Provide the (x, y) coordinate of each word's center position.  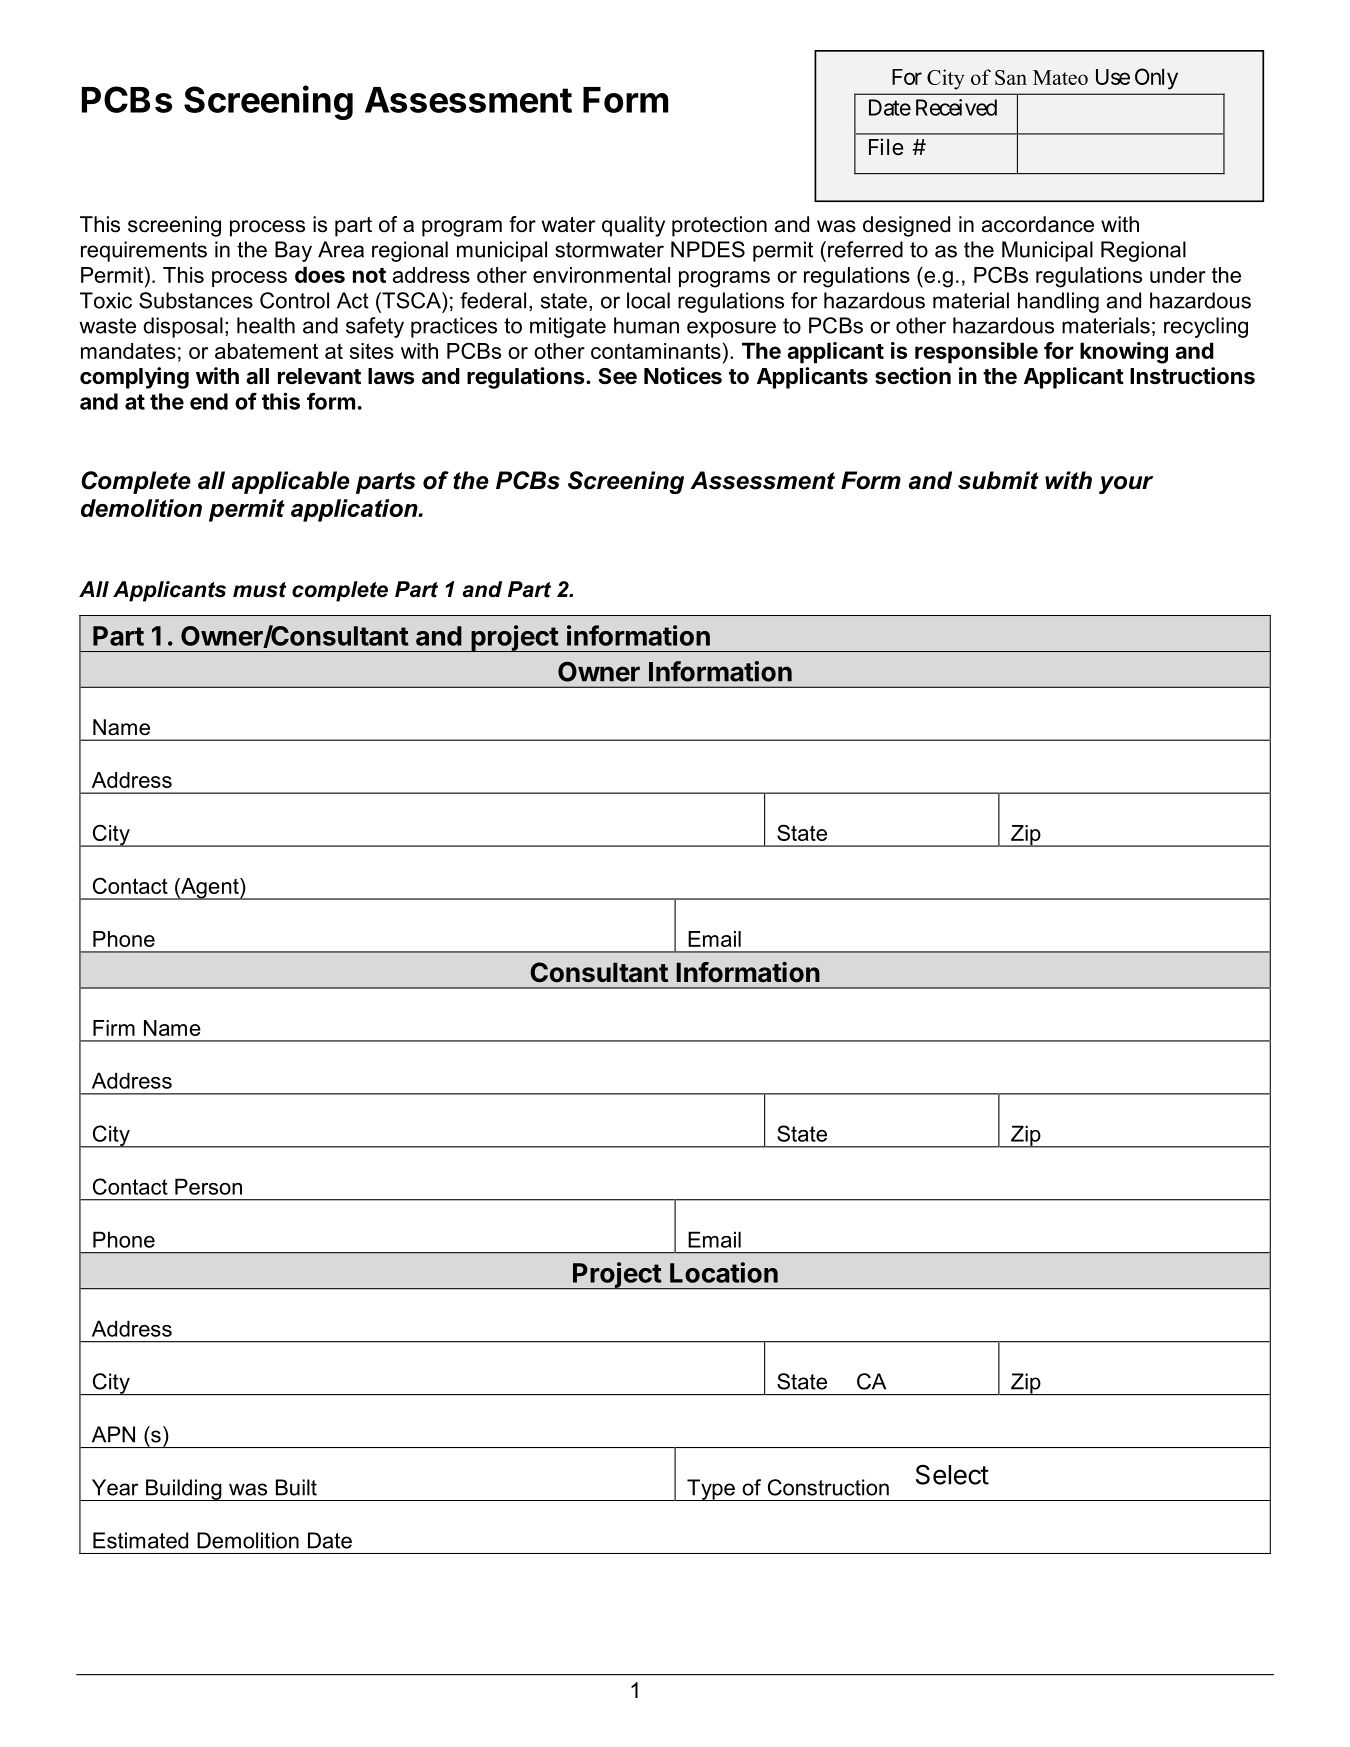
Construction (828, 1487)
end (209, 401)
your (1126, 485)
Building (184, 1490)
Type (711, 1490)
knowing (1124, 353)
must (259, 590)
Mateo (1060, 77)
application (355, 510)
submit (998, 480)
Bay (293, 251)
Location (724, 1272)
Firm (114, 1028)
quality (633, 226)
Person (208, 1186)
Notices (683, 376)
